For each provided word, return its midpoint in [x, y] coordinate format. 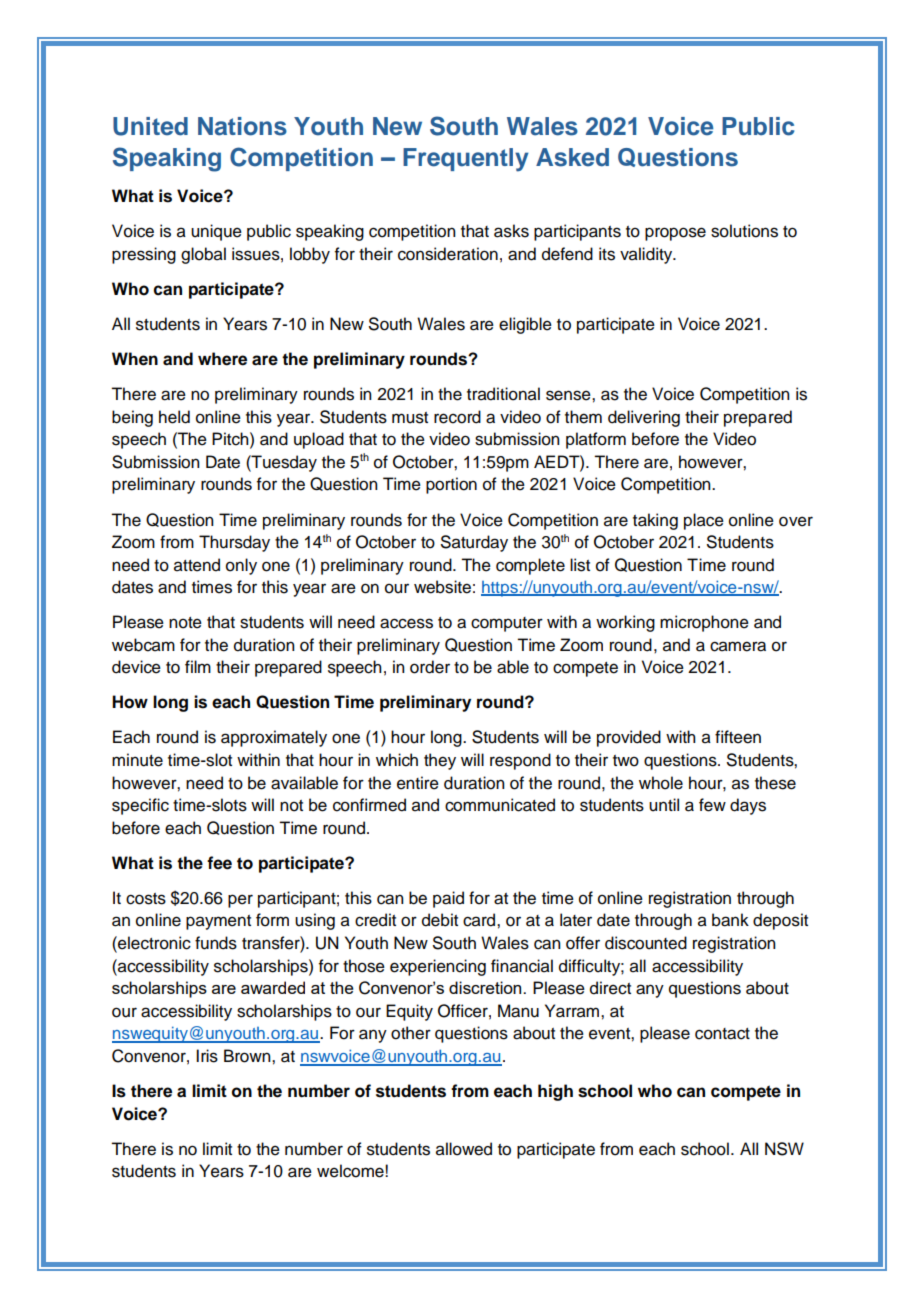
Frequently [466, 160]
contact [722, 1034]
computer [507, 624]
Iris [207, 1056]
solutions [744, 231]
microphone [704, 623]
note [185, 623]
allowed [464, 1149]
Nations [242, 126]
